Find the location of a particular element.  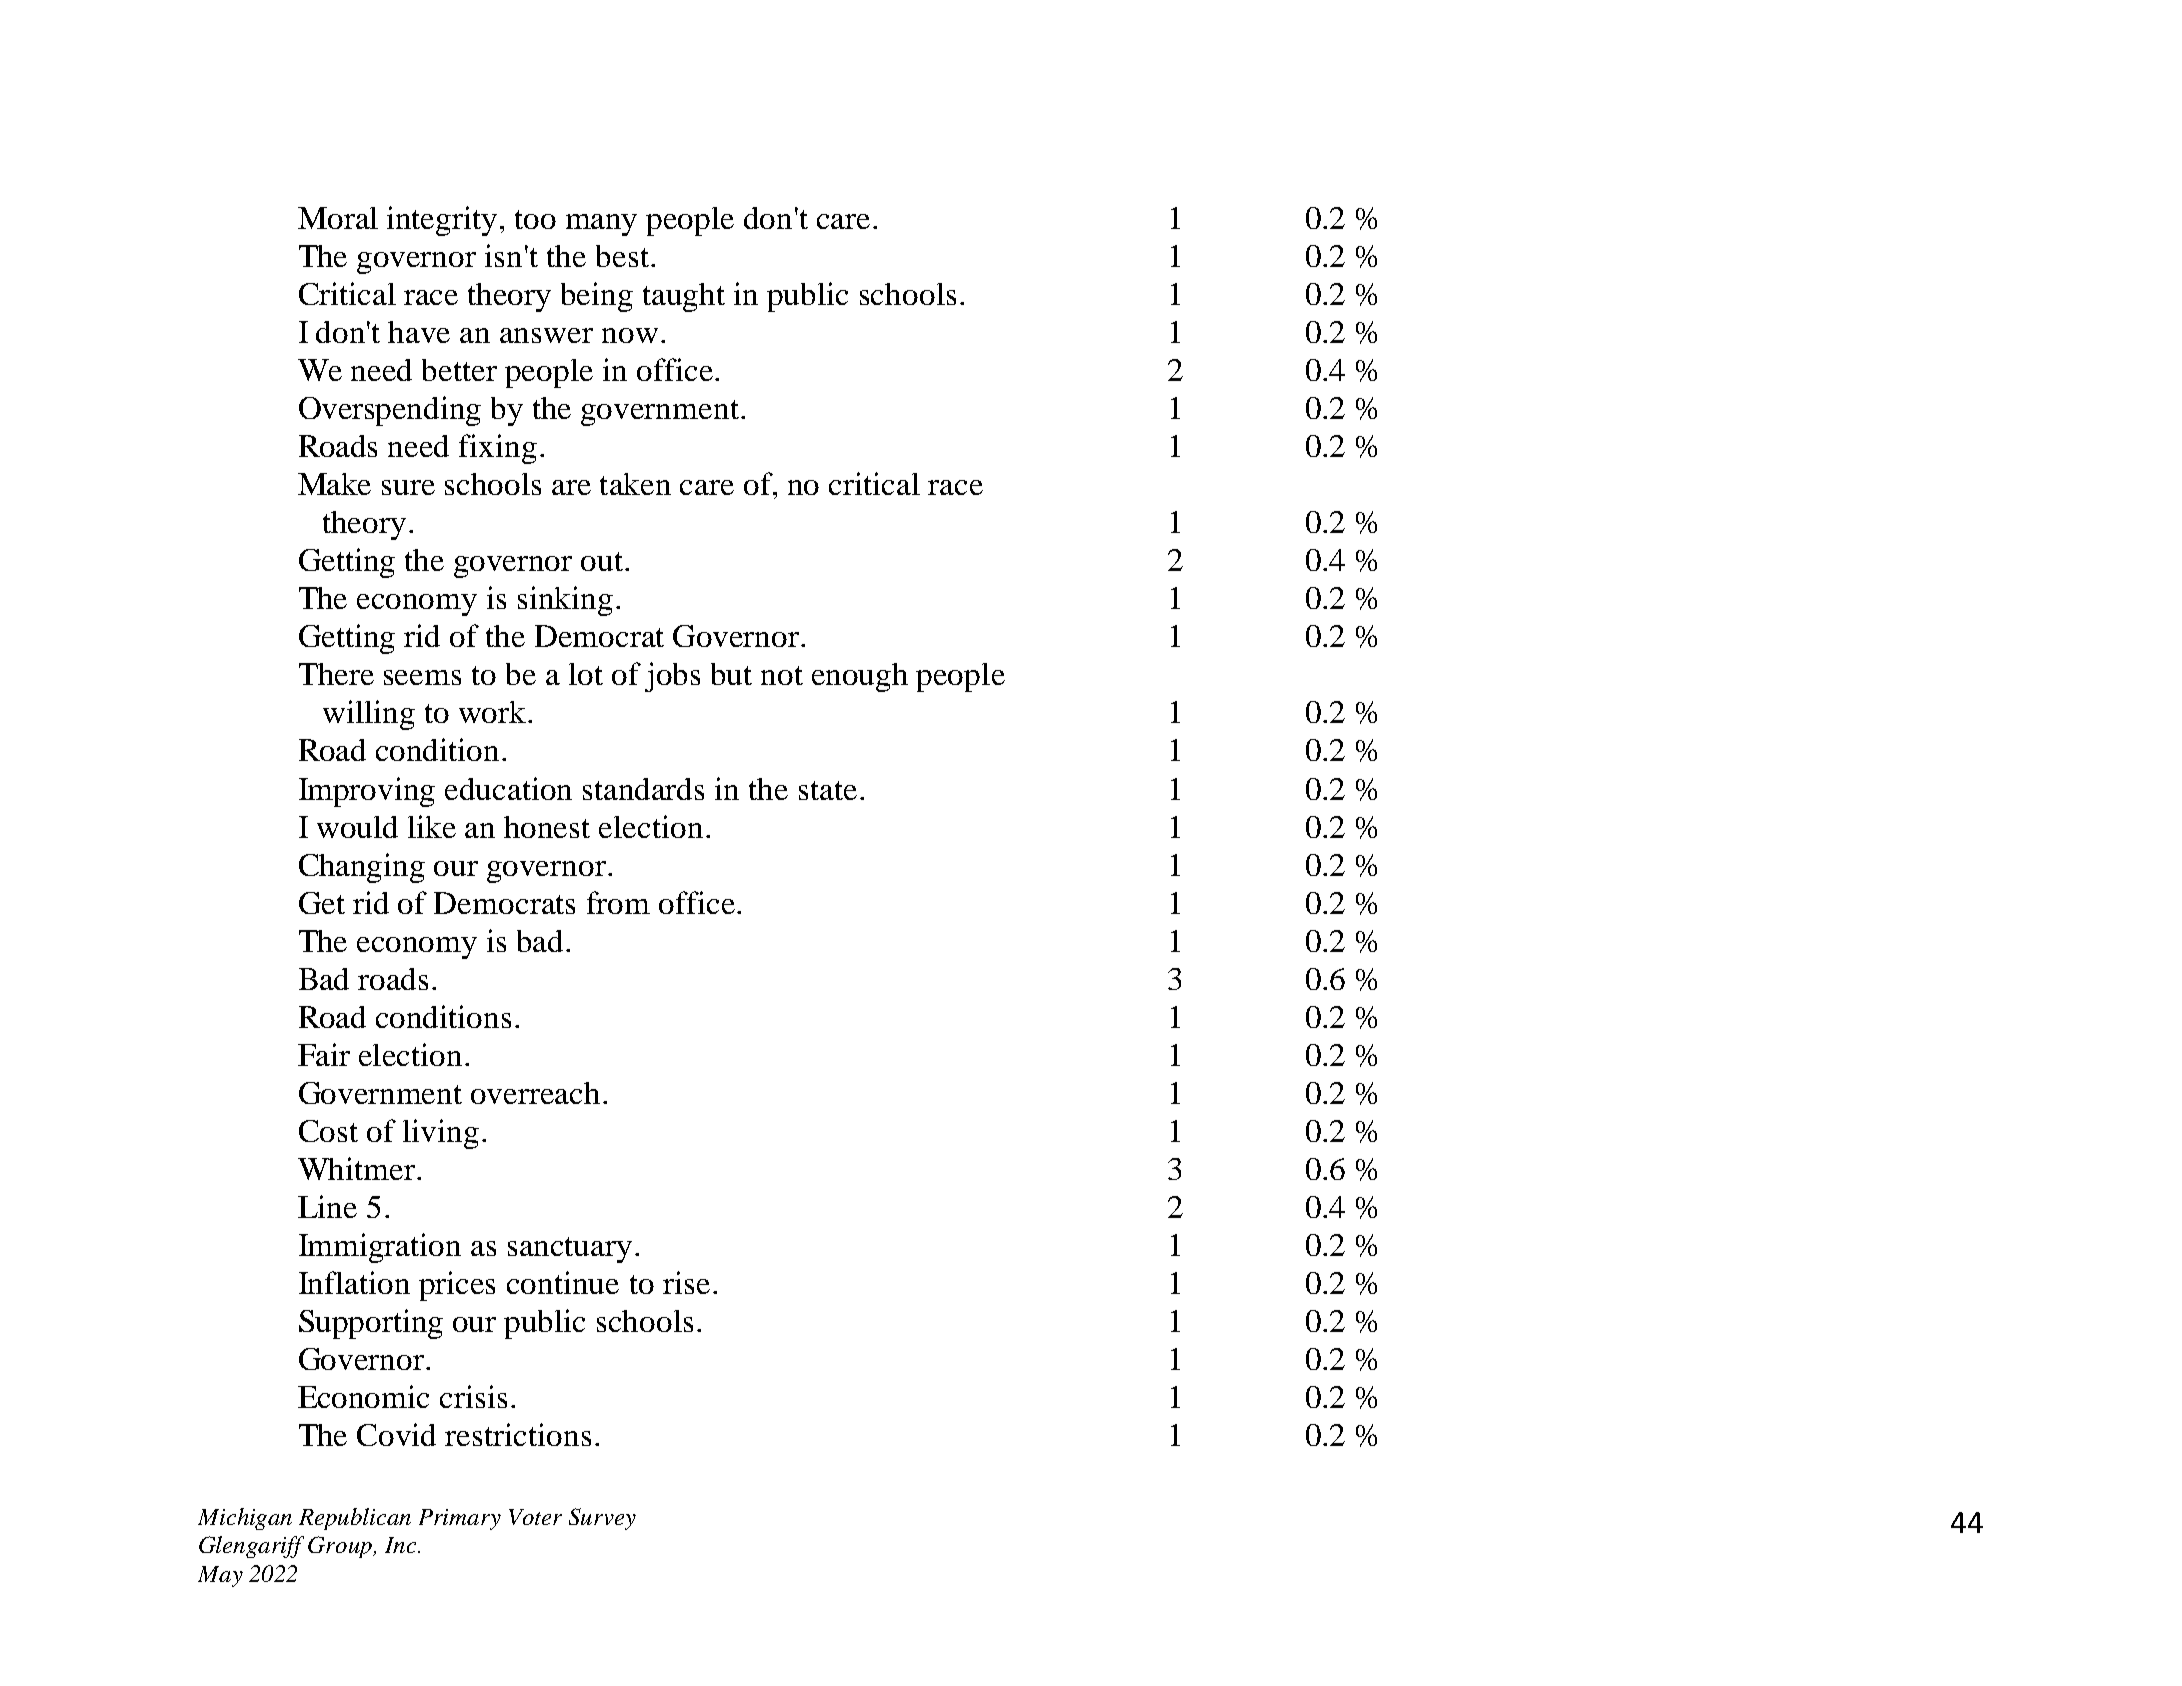

Improving is located at coordinates (367, 792).
